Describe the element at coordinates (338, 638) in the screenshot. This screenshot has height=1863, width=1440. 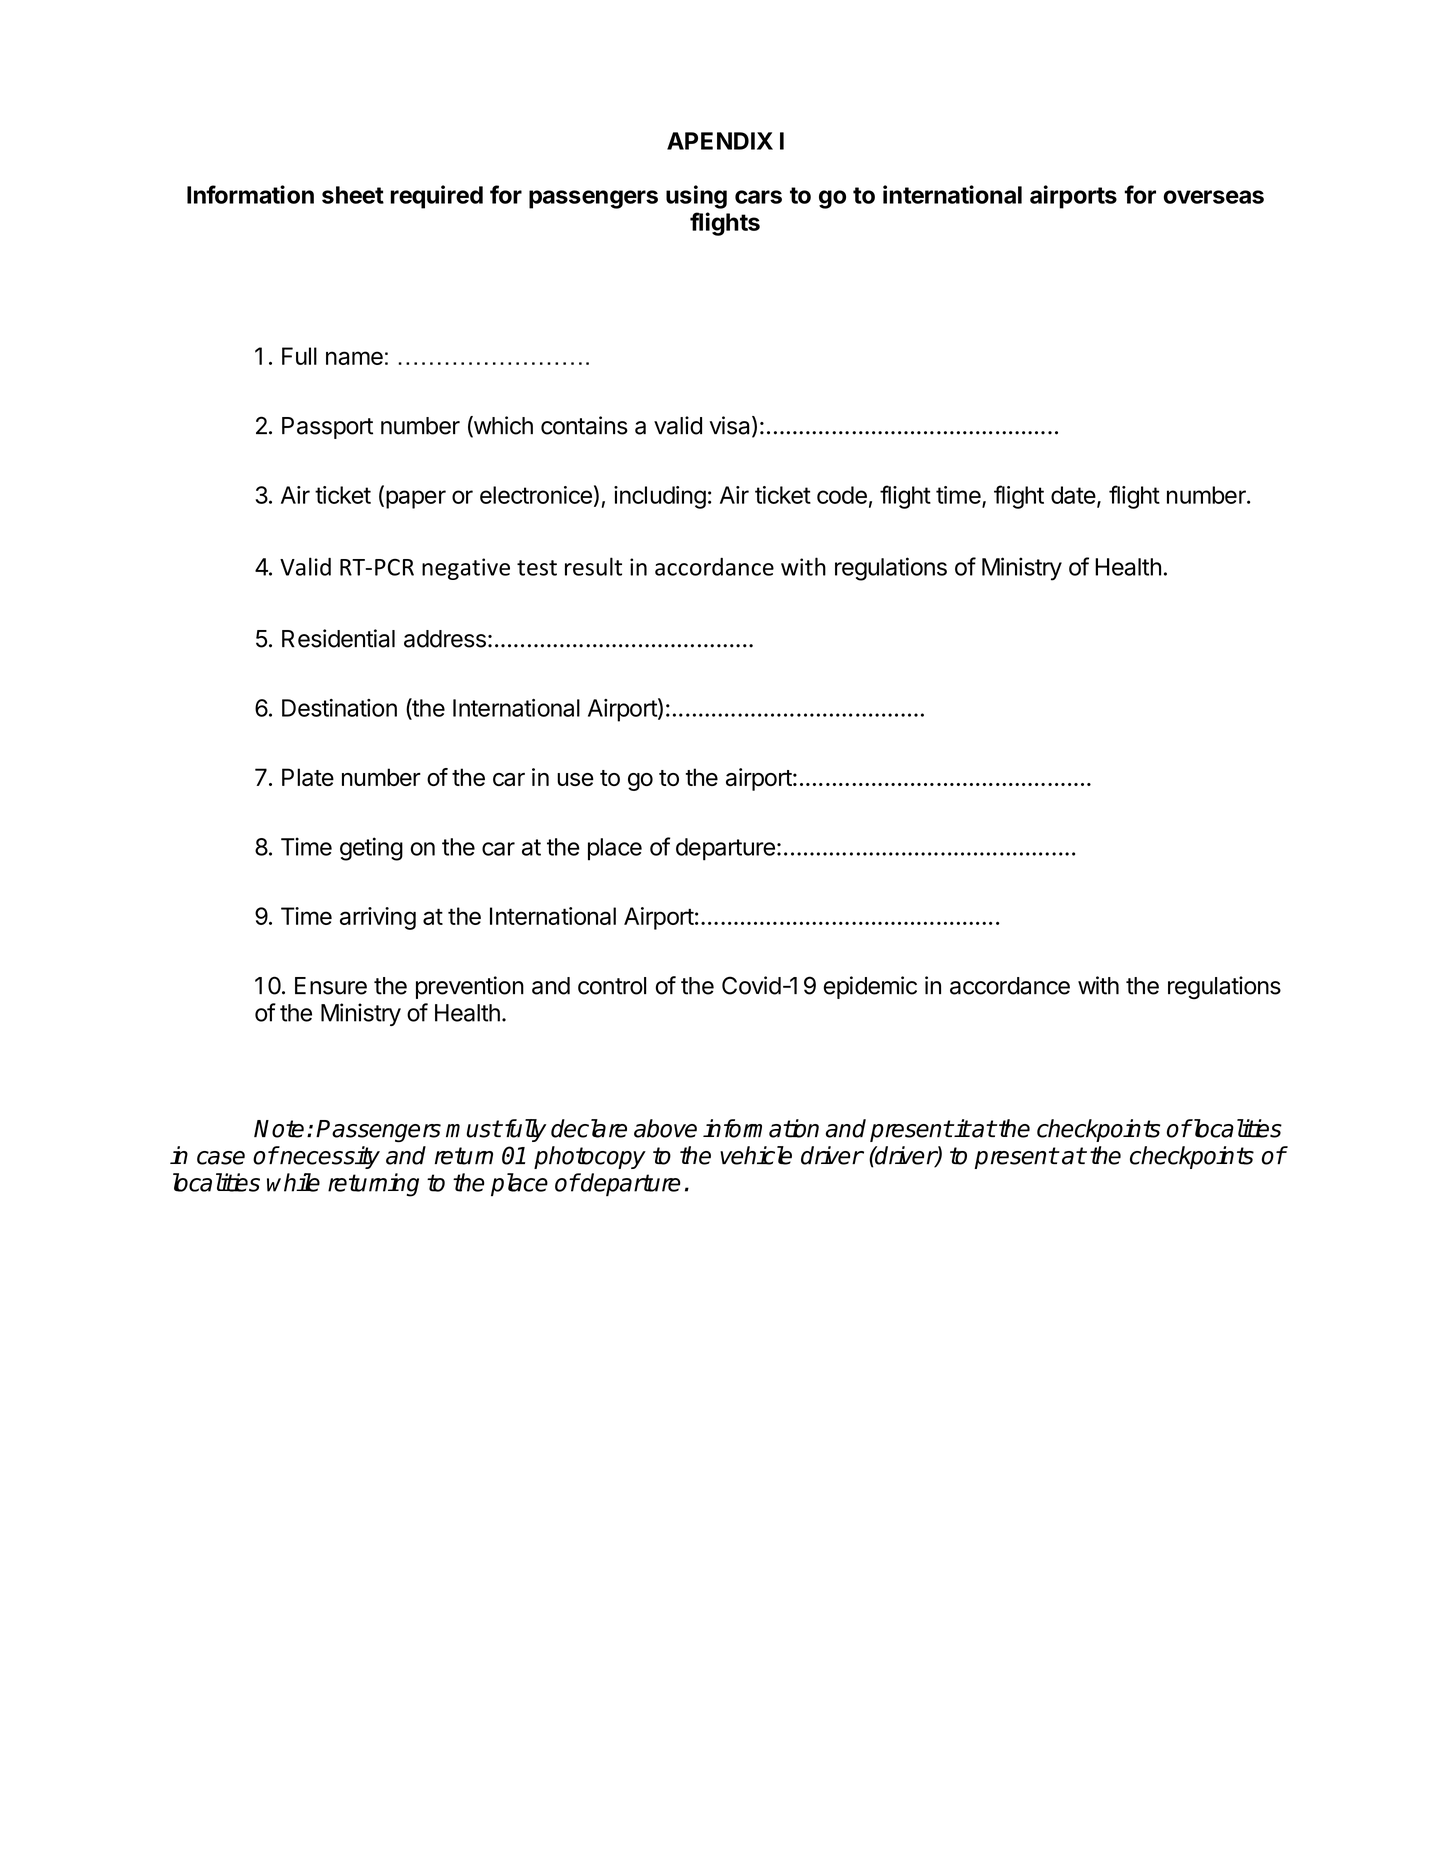
I see `Residential` at that location.
